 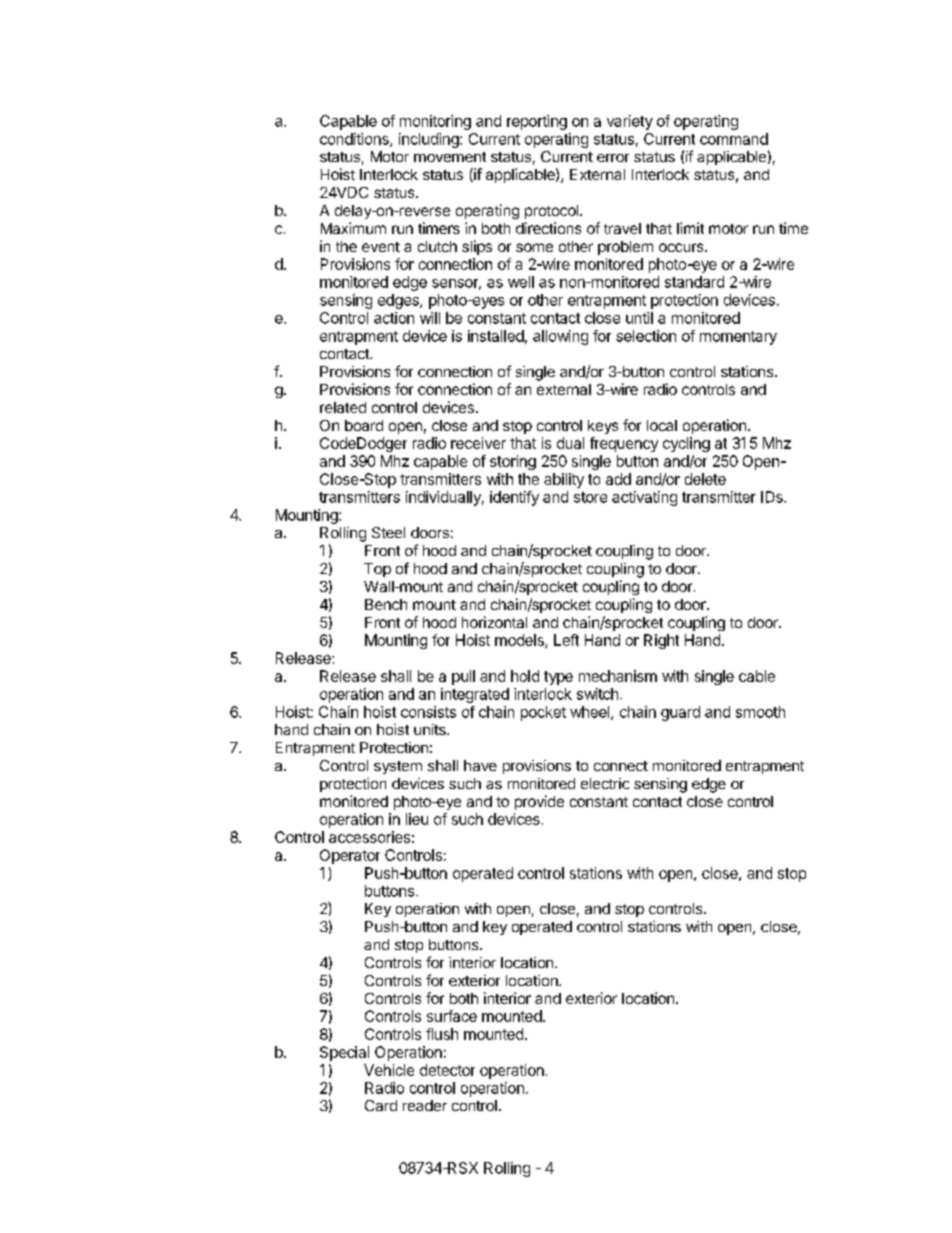 I want to click on guard, so click(x=680, y=713).
